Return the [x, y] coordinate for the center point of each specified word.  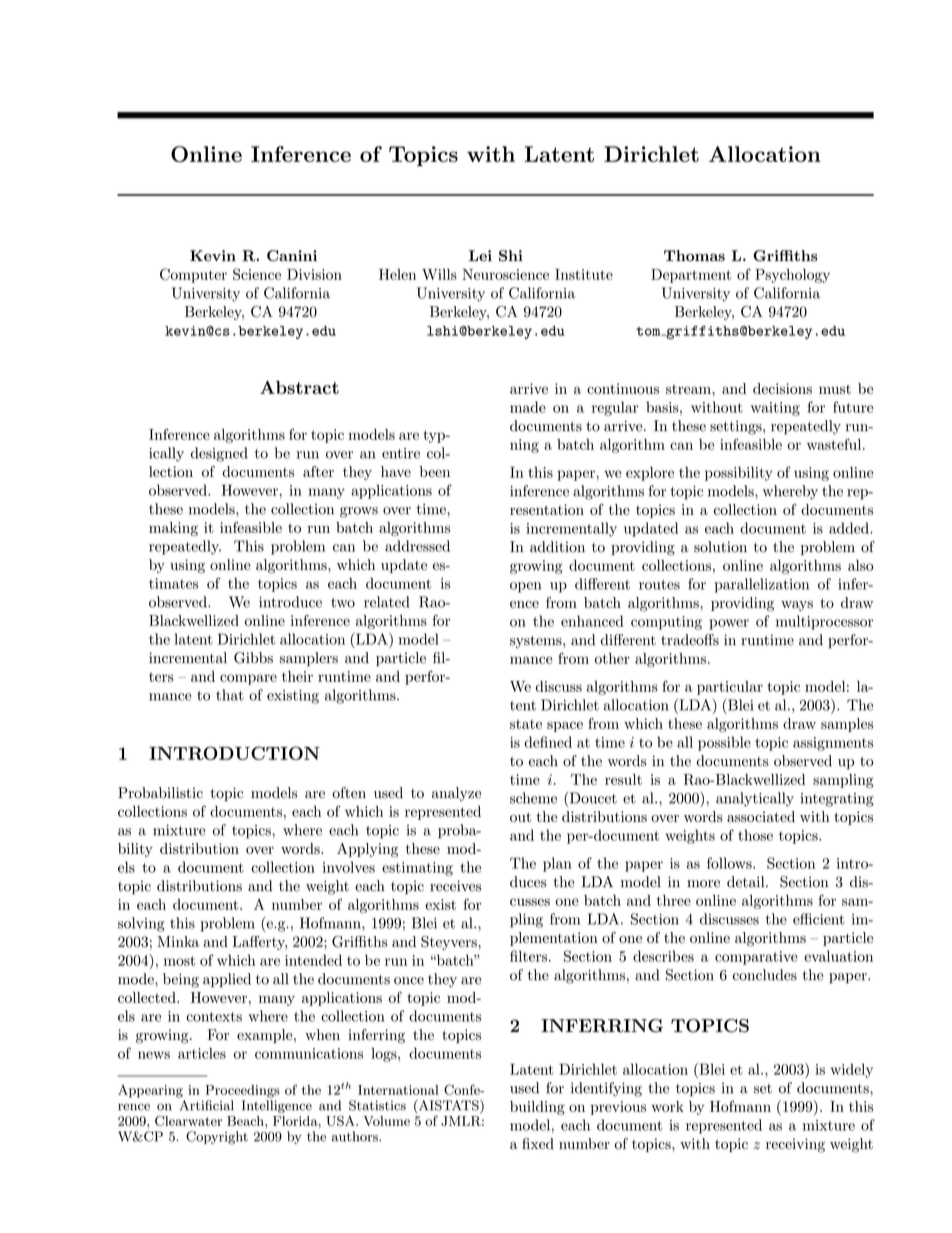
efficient [819, 919]
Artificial [207, 1105]
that [230, 695]
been [435, 471]
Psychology [792, 276]
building [537, 1108]
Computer [193, 275]
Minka [178, 941]
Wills [439, 274]
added [850, 528]
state [526, 724]
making [173, 529]
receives [455, 886]
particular [730, 688]
